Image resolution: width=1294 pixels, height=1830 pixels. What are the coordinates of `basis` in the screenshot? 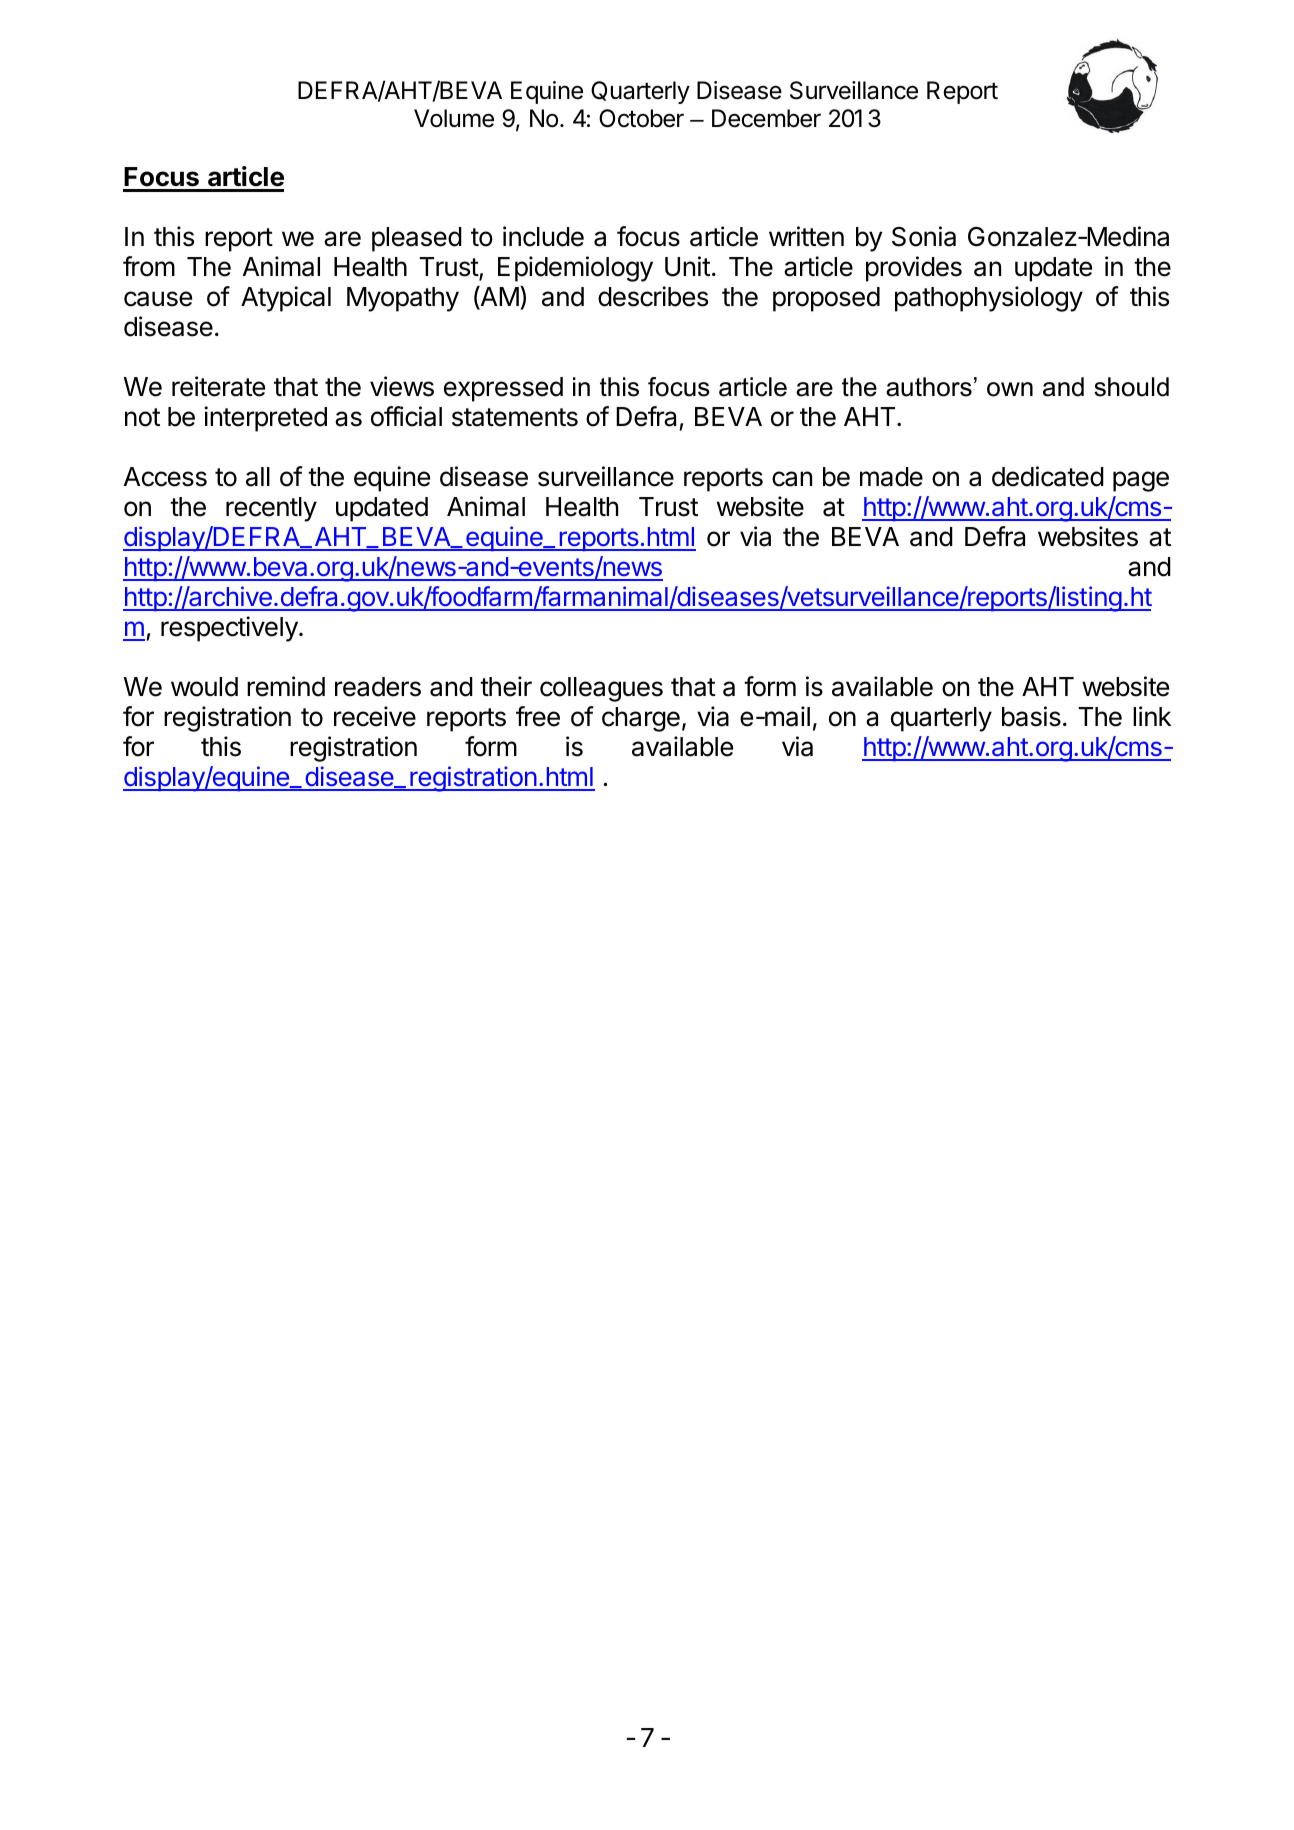 It's located at (1031, 716).
